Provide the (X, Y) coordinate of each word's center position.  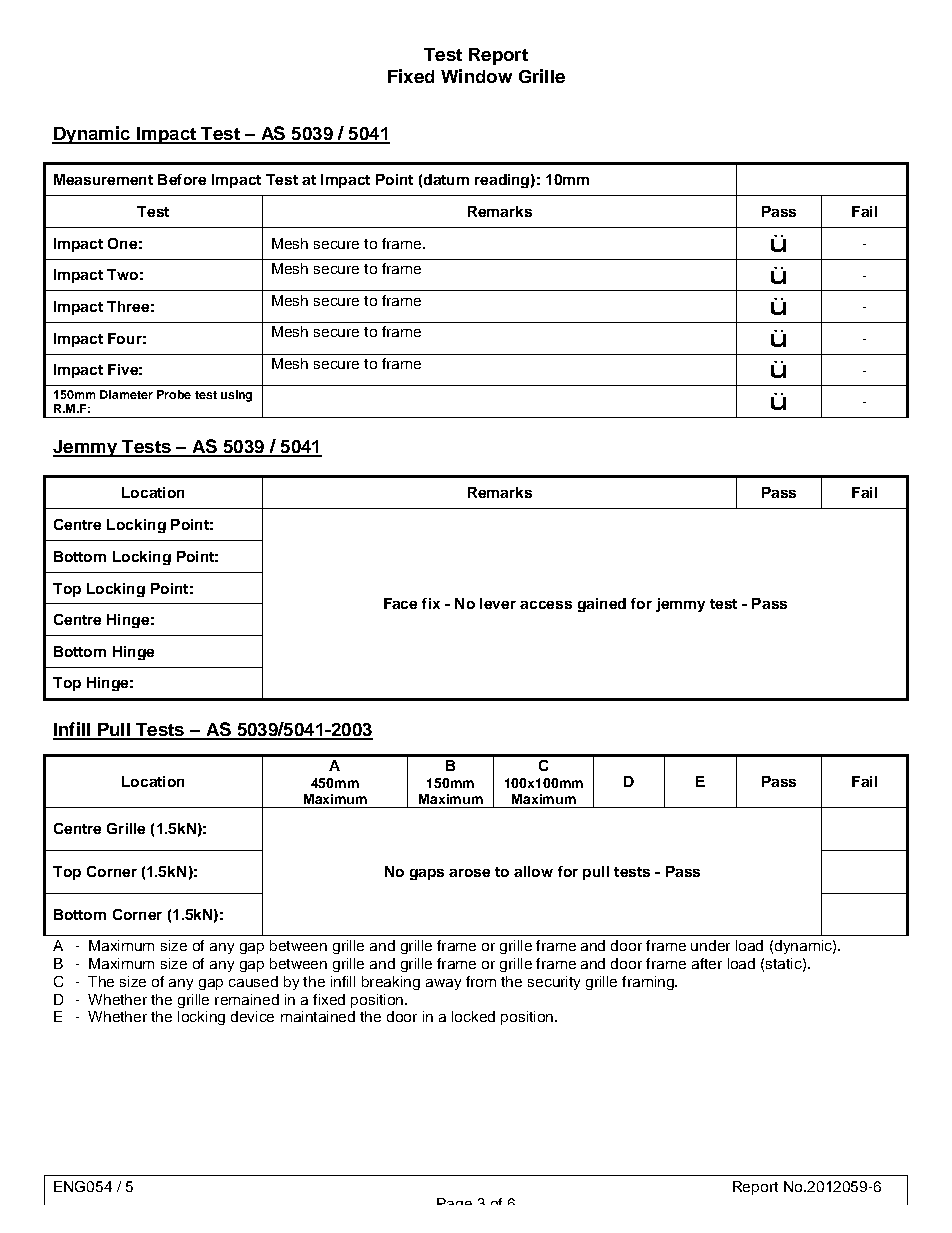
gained (602, 605)
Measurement (103, 179)
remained (247, 999)
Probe (174, 394)
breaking (391, 983)
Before (182, 179)
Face (400, 603)
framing (649, 983)
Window (476, 76)
